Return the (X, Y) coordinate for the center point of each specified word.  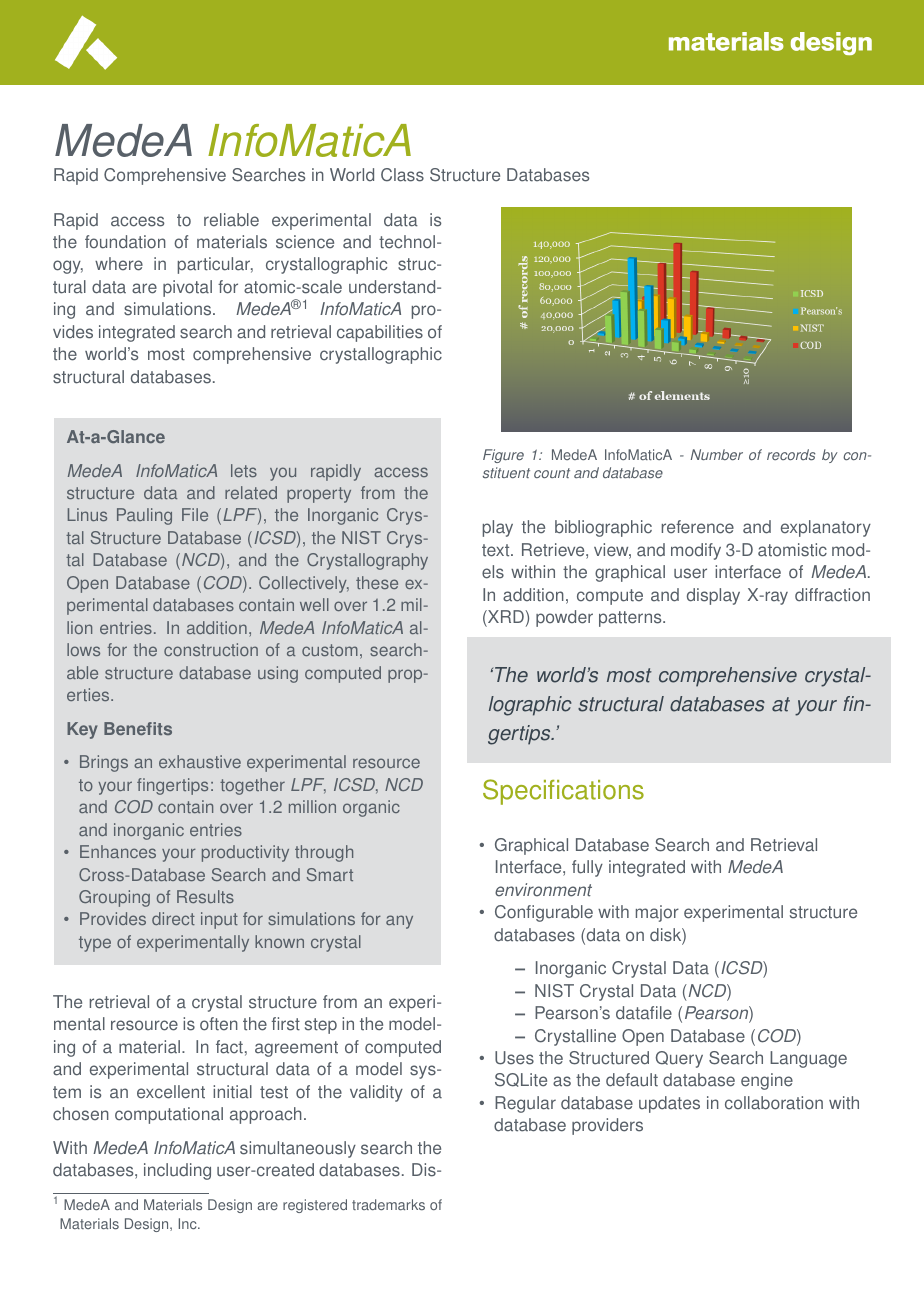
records (791, 455)
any (399, 922)
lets (244, 470)
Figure (503, 456)
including (177, 1171)
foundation (125, 242)
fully (587, 868)
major (657, 913)
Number (717, 454)
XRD (505, 616)
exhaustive (200, 761)
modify (696, 551)
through (324, 853)
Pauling (144, 516)
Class (402, 175)
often (219, 1024)
